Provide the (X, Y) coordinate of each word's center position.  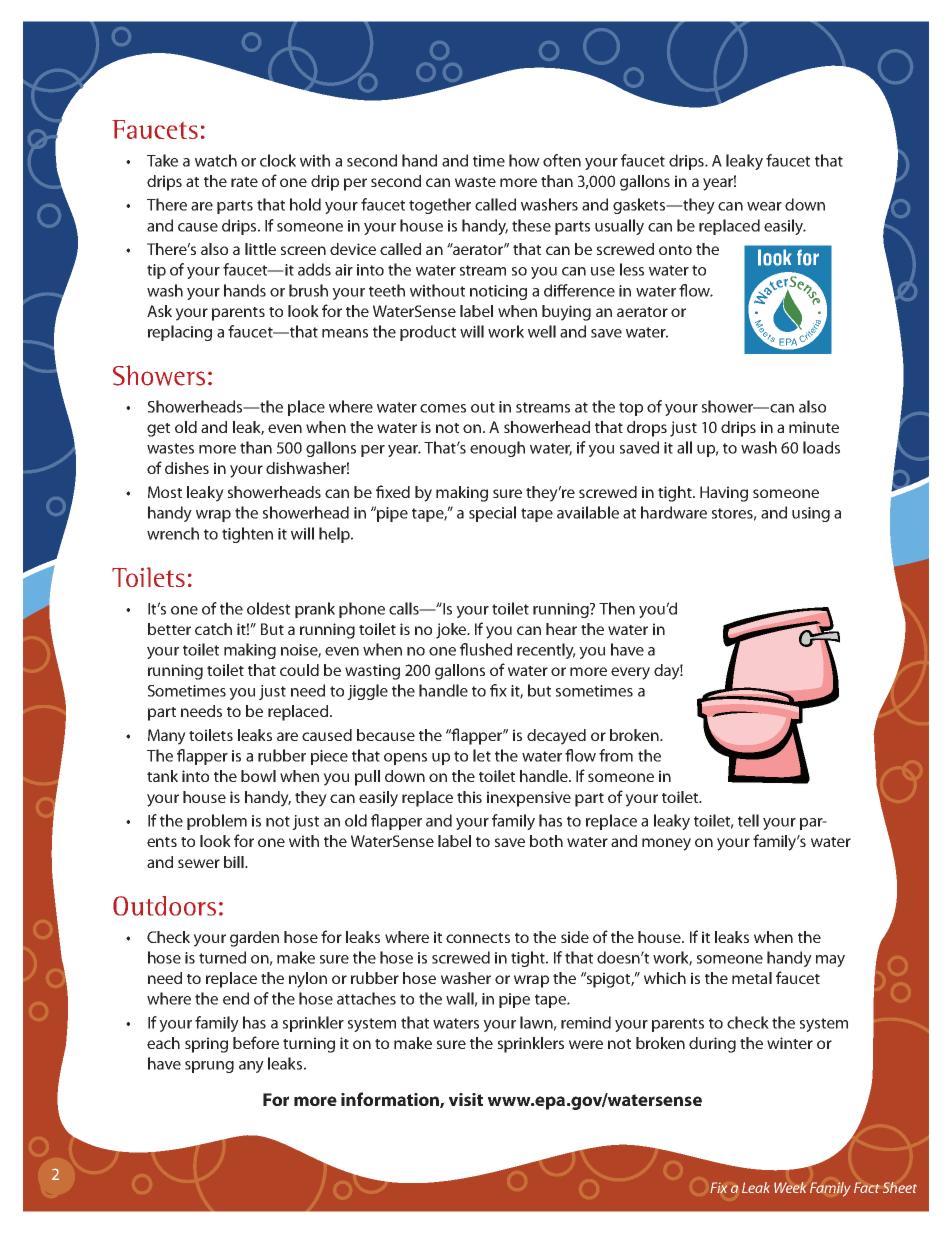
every (630, 673)
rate (244, 182)
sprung (209, 1067)
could (299, 670)
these (531, 225)
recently (546, 651)
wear (764, 206)
